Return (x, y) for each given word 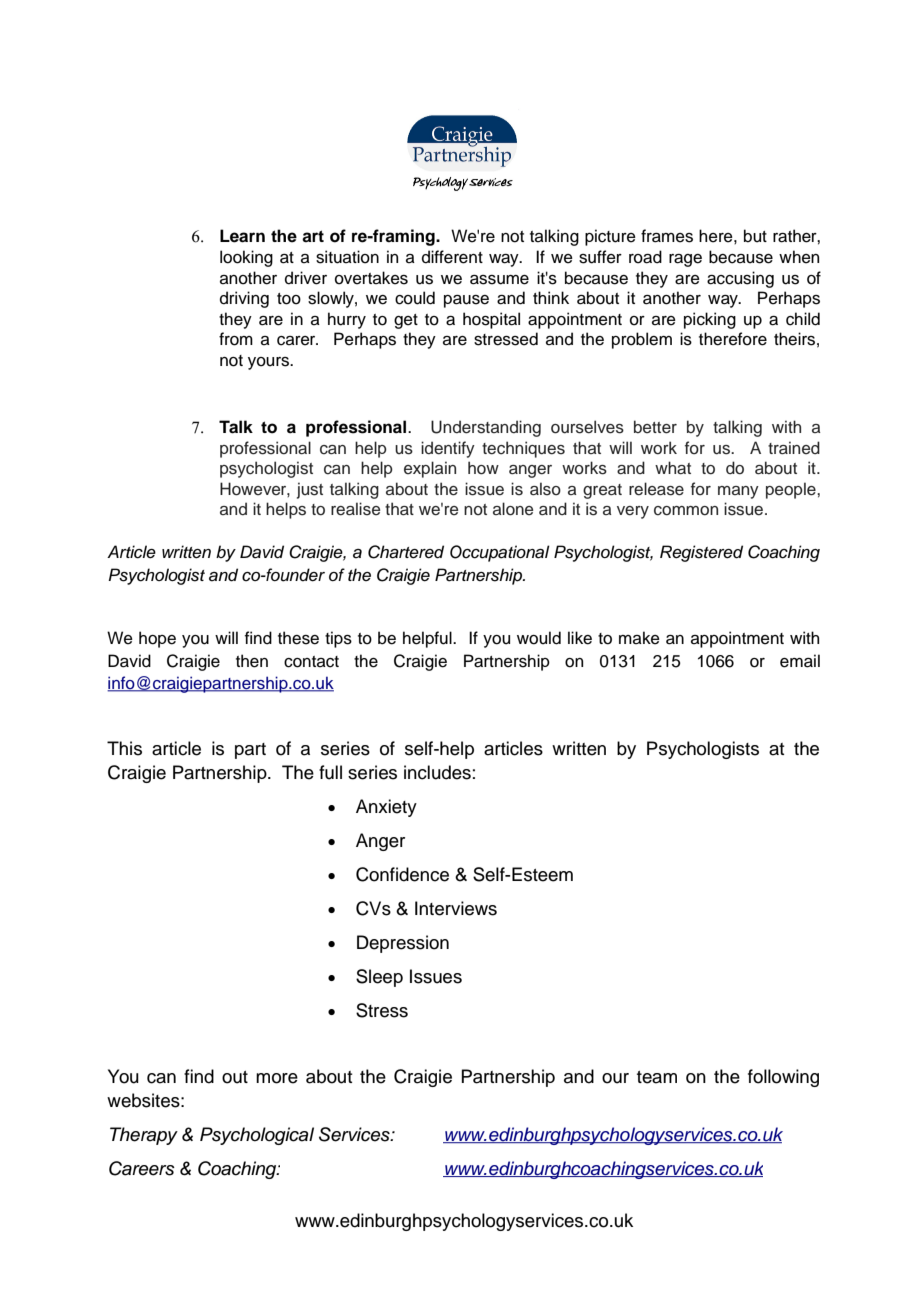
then (252, 661)
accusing (740, 279)
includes (437, 772)
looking (246, 258)
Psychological (257, 1136)
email (800, 661)
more (277, 1078)
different (452, 257)
